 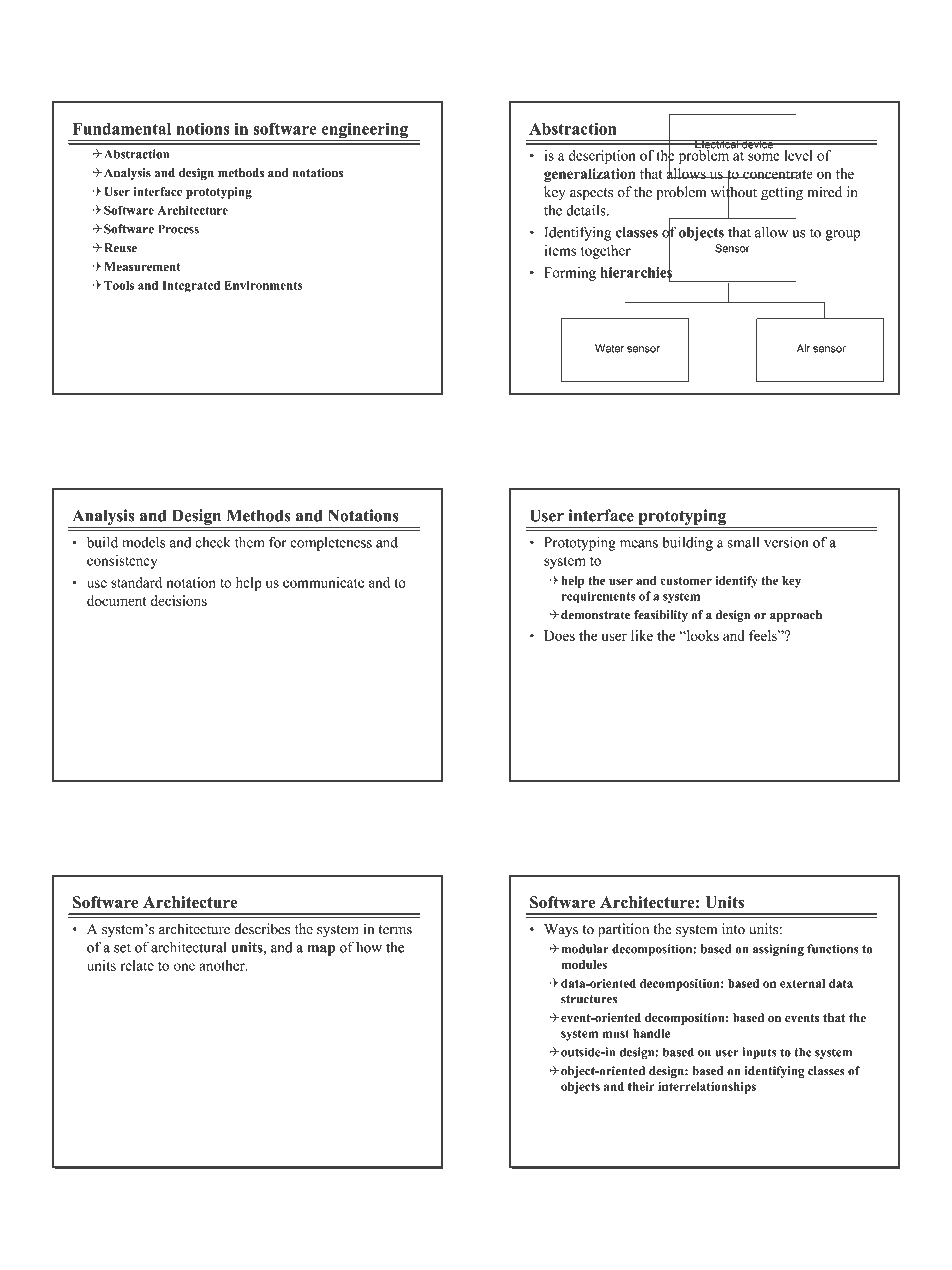 What do you see at coordinates (191, 287) in the screenshot?
I see `Integrated` at bounding box center [191, 287].
